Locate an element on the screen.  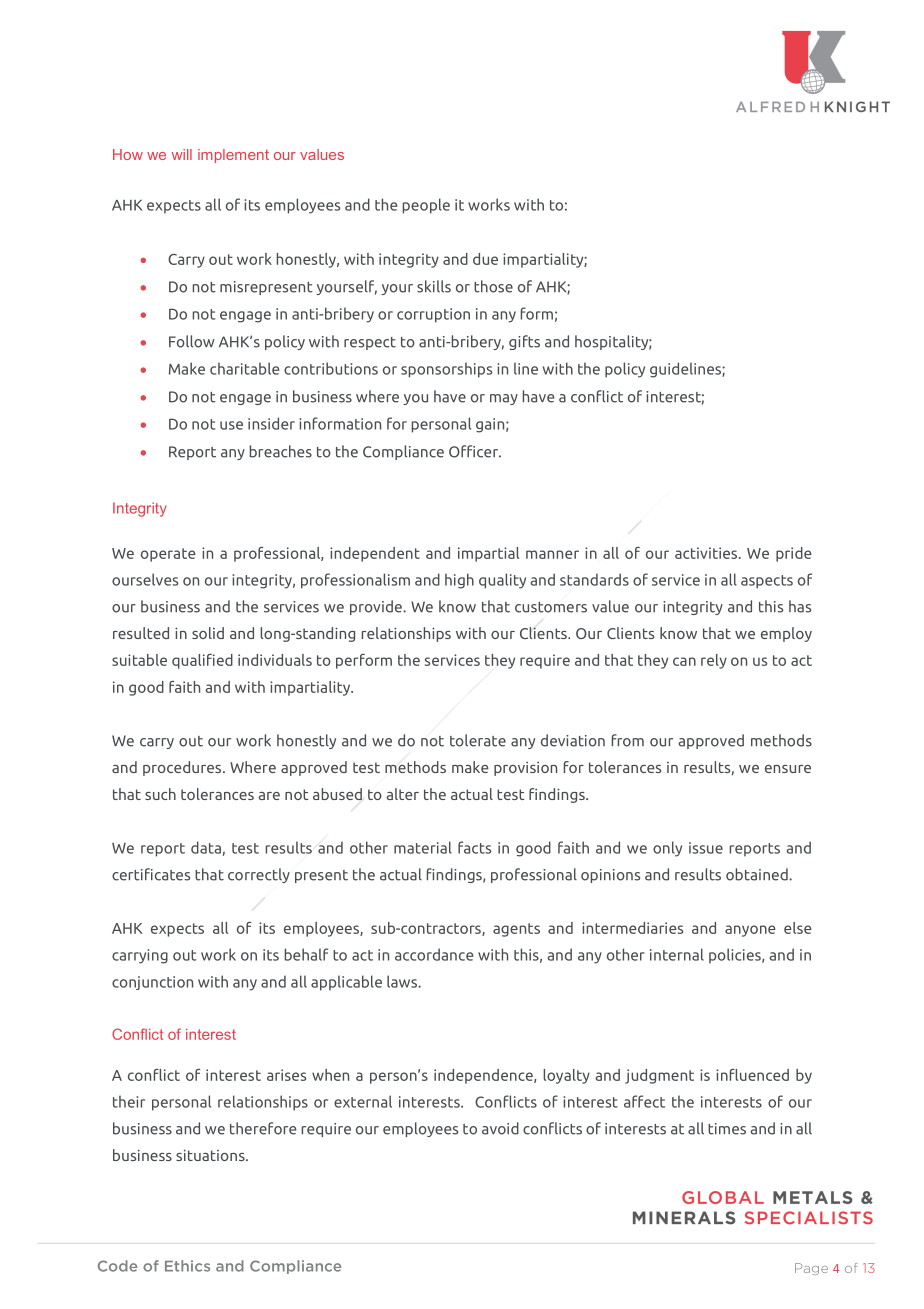
rely is located at coordinates (714, 661).
